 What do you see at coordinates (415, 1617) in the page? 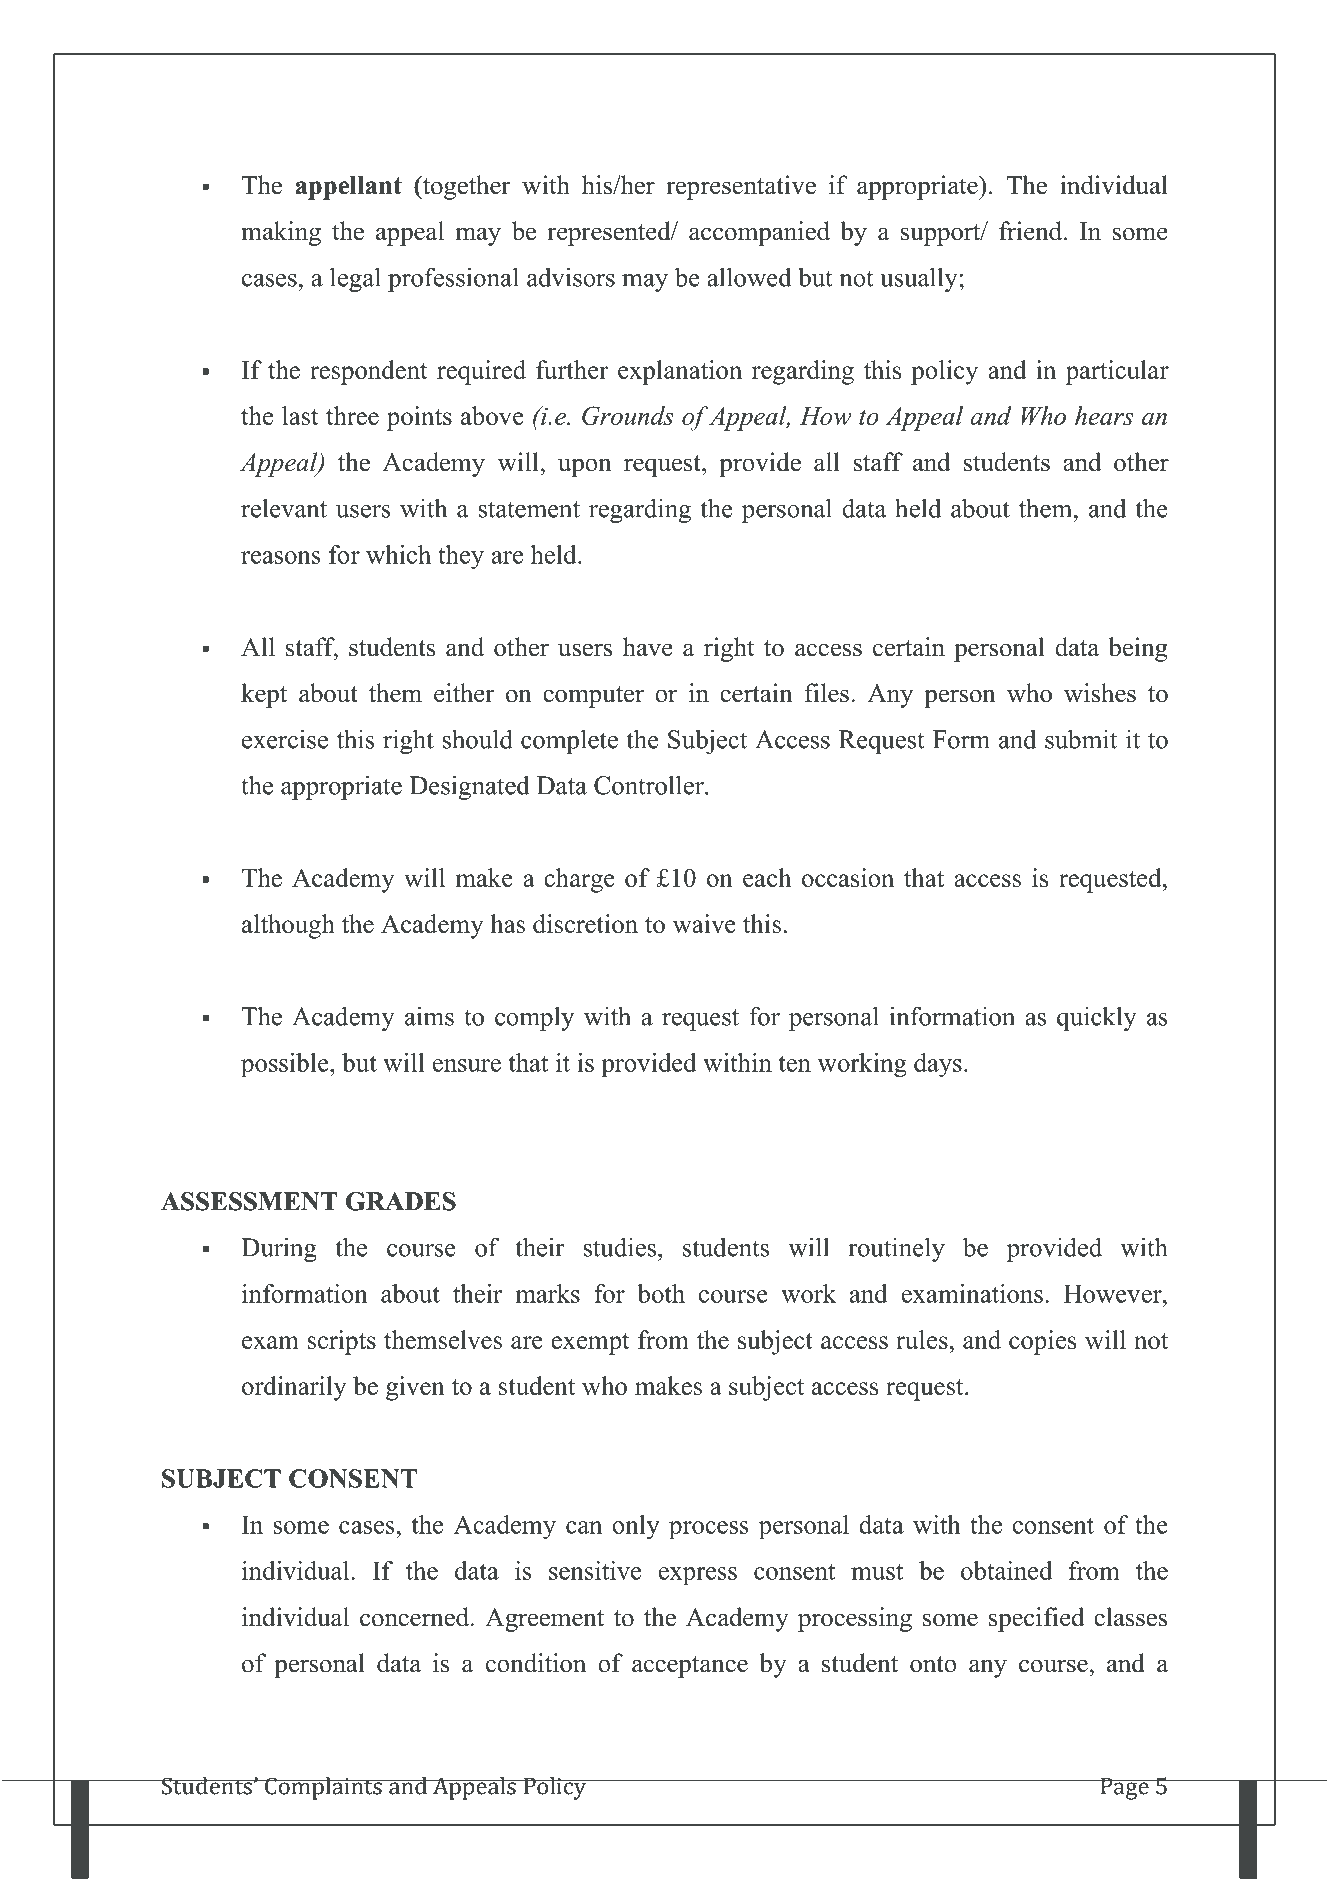
I see `concerned` at bounding box center [415, 1617].
